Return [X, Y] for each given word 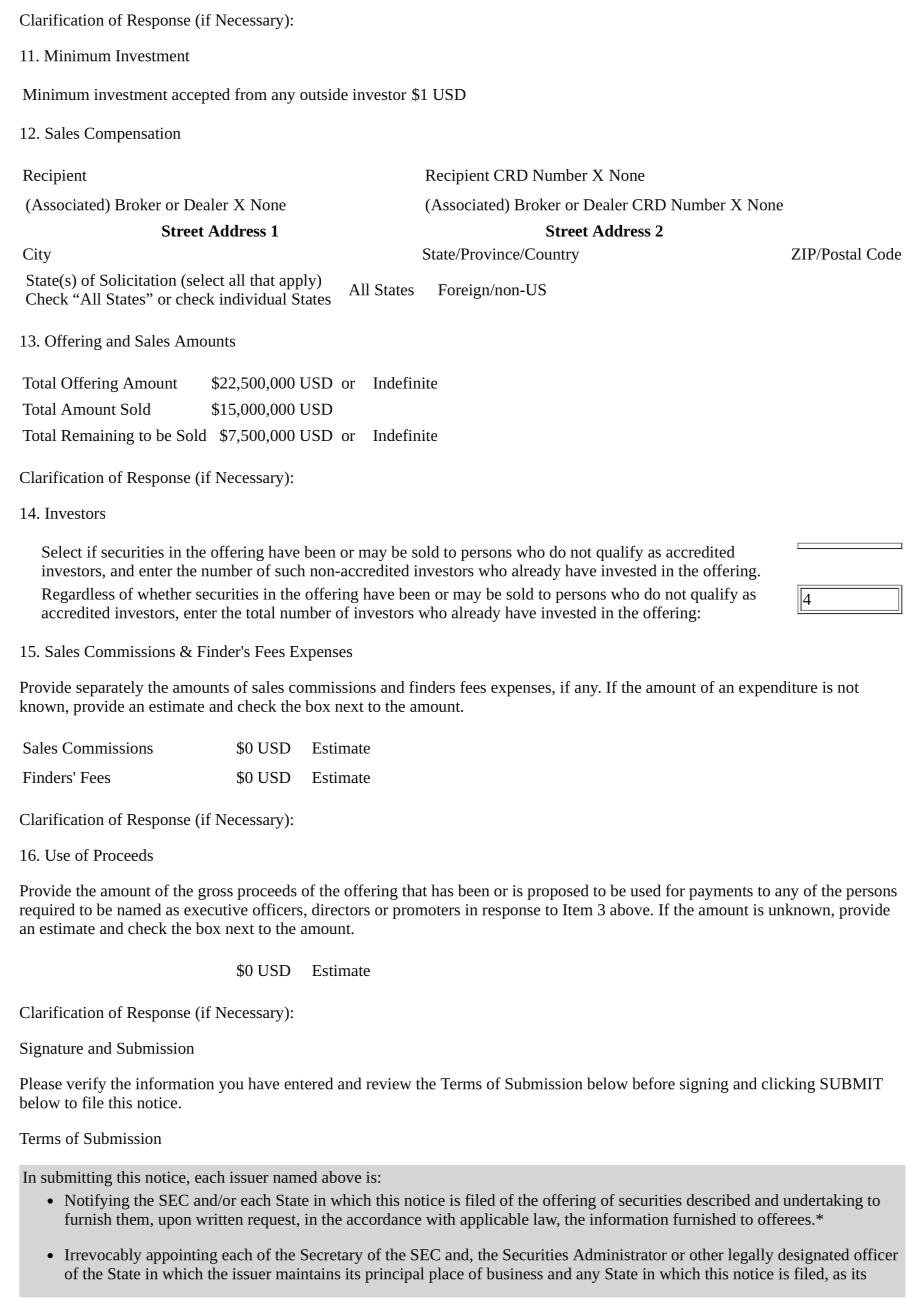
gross [215, 894]
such [290, 570]
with [440, 1219]
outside [324, 94]
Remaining [97, 437]
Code [884, 254]
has [442, 890]
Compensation [132, 135]
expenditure [778, 689]
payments [721, 893]
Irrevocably [103, 1256]
